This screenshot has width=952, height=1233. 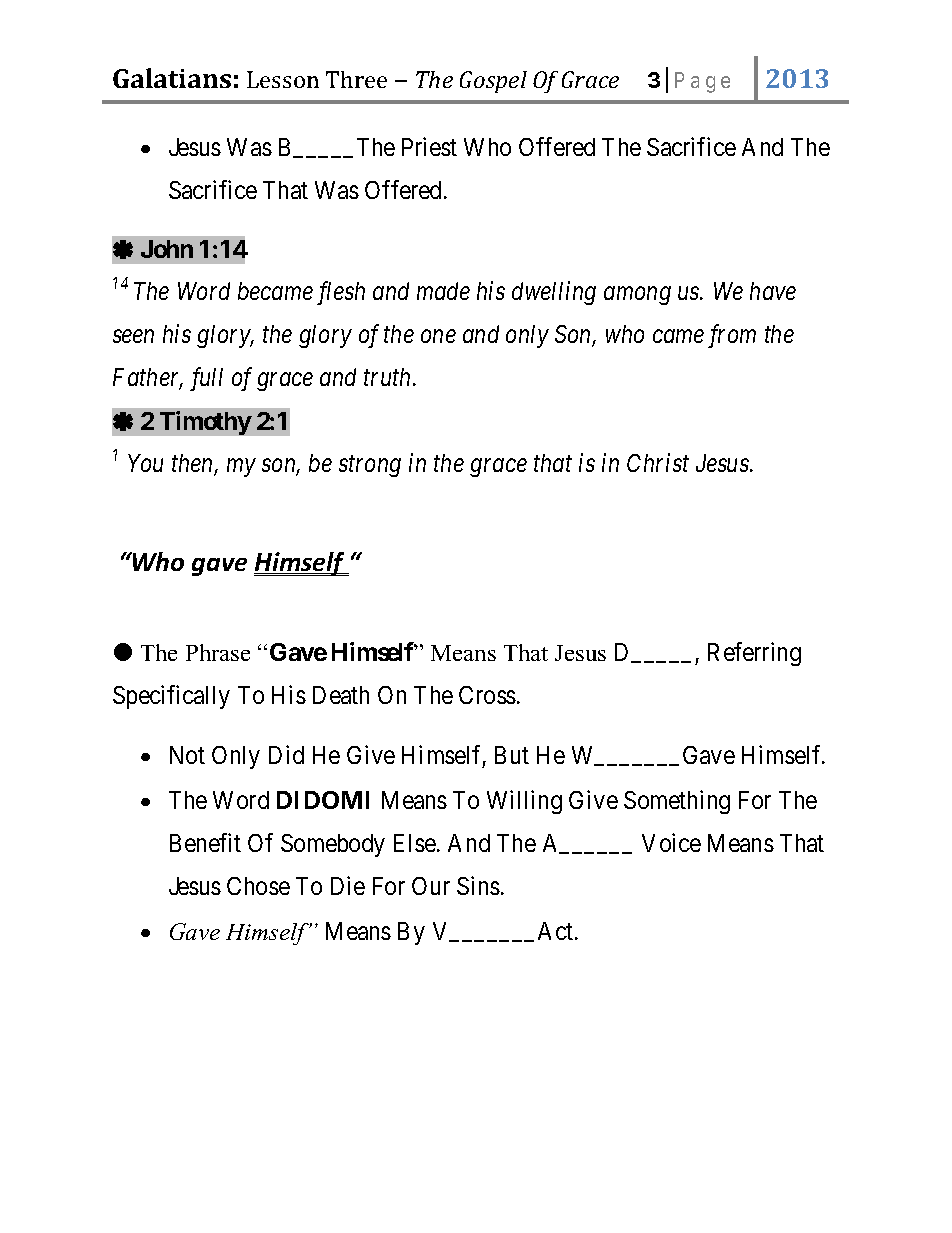 What do you see at coordinates (429, 146) in the screenshot?
I see `Priest` at bounding box center [429, 146].
